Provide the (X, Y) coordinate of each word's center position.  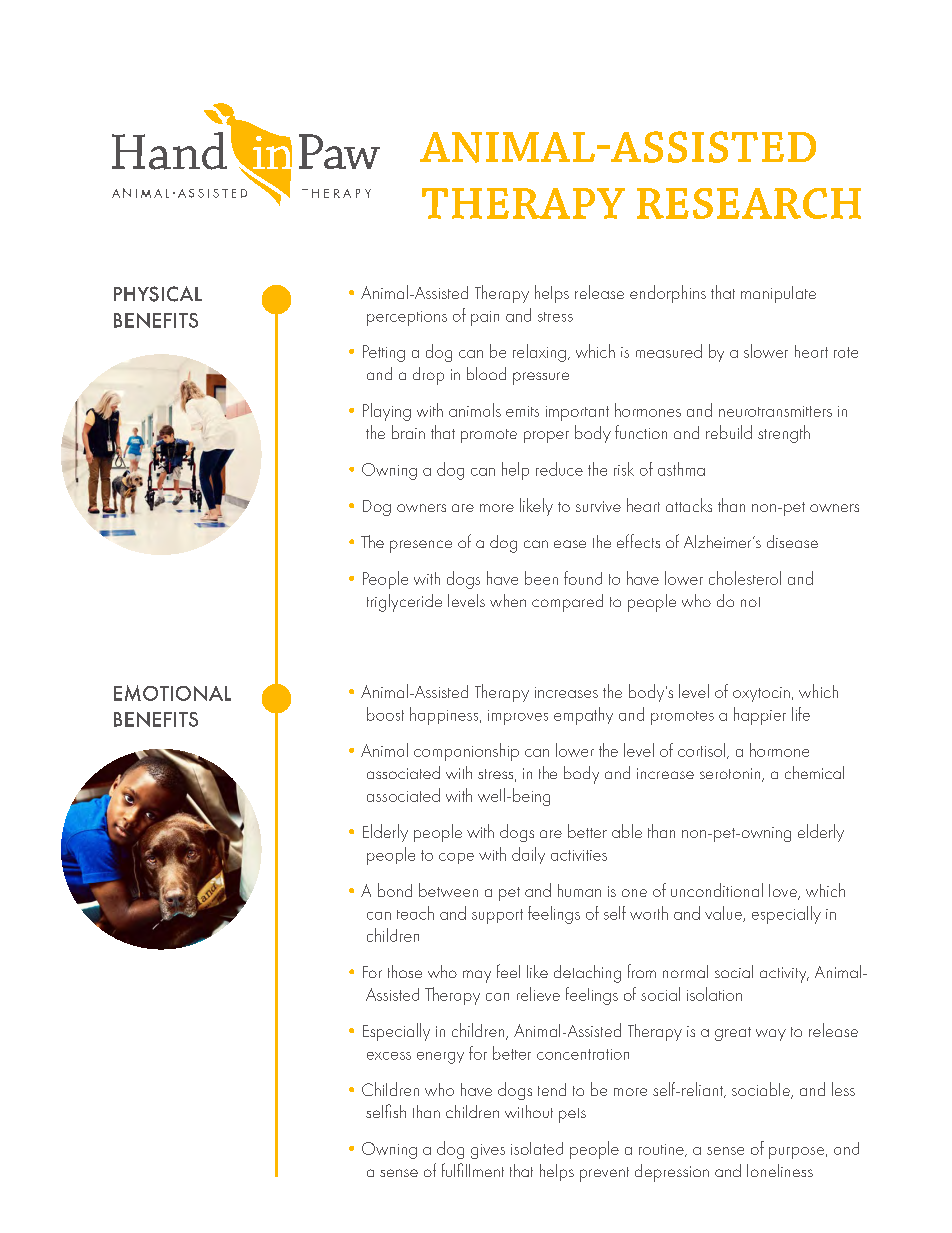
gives (488, 1151)
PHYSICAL (158, 294)
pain (485, 318)
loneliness (780, 1170)
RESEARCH (749, 203)
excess (389, 1056)
